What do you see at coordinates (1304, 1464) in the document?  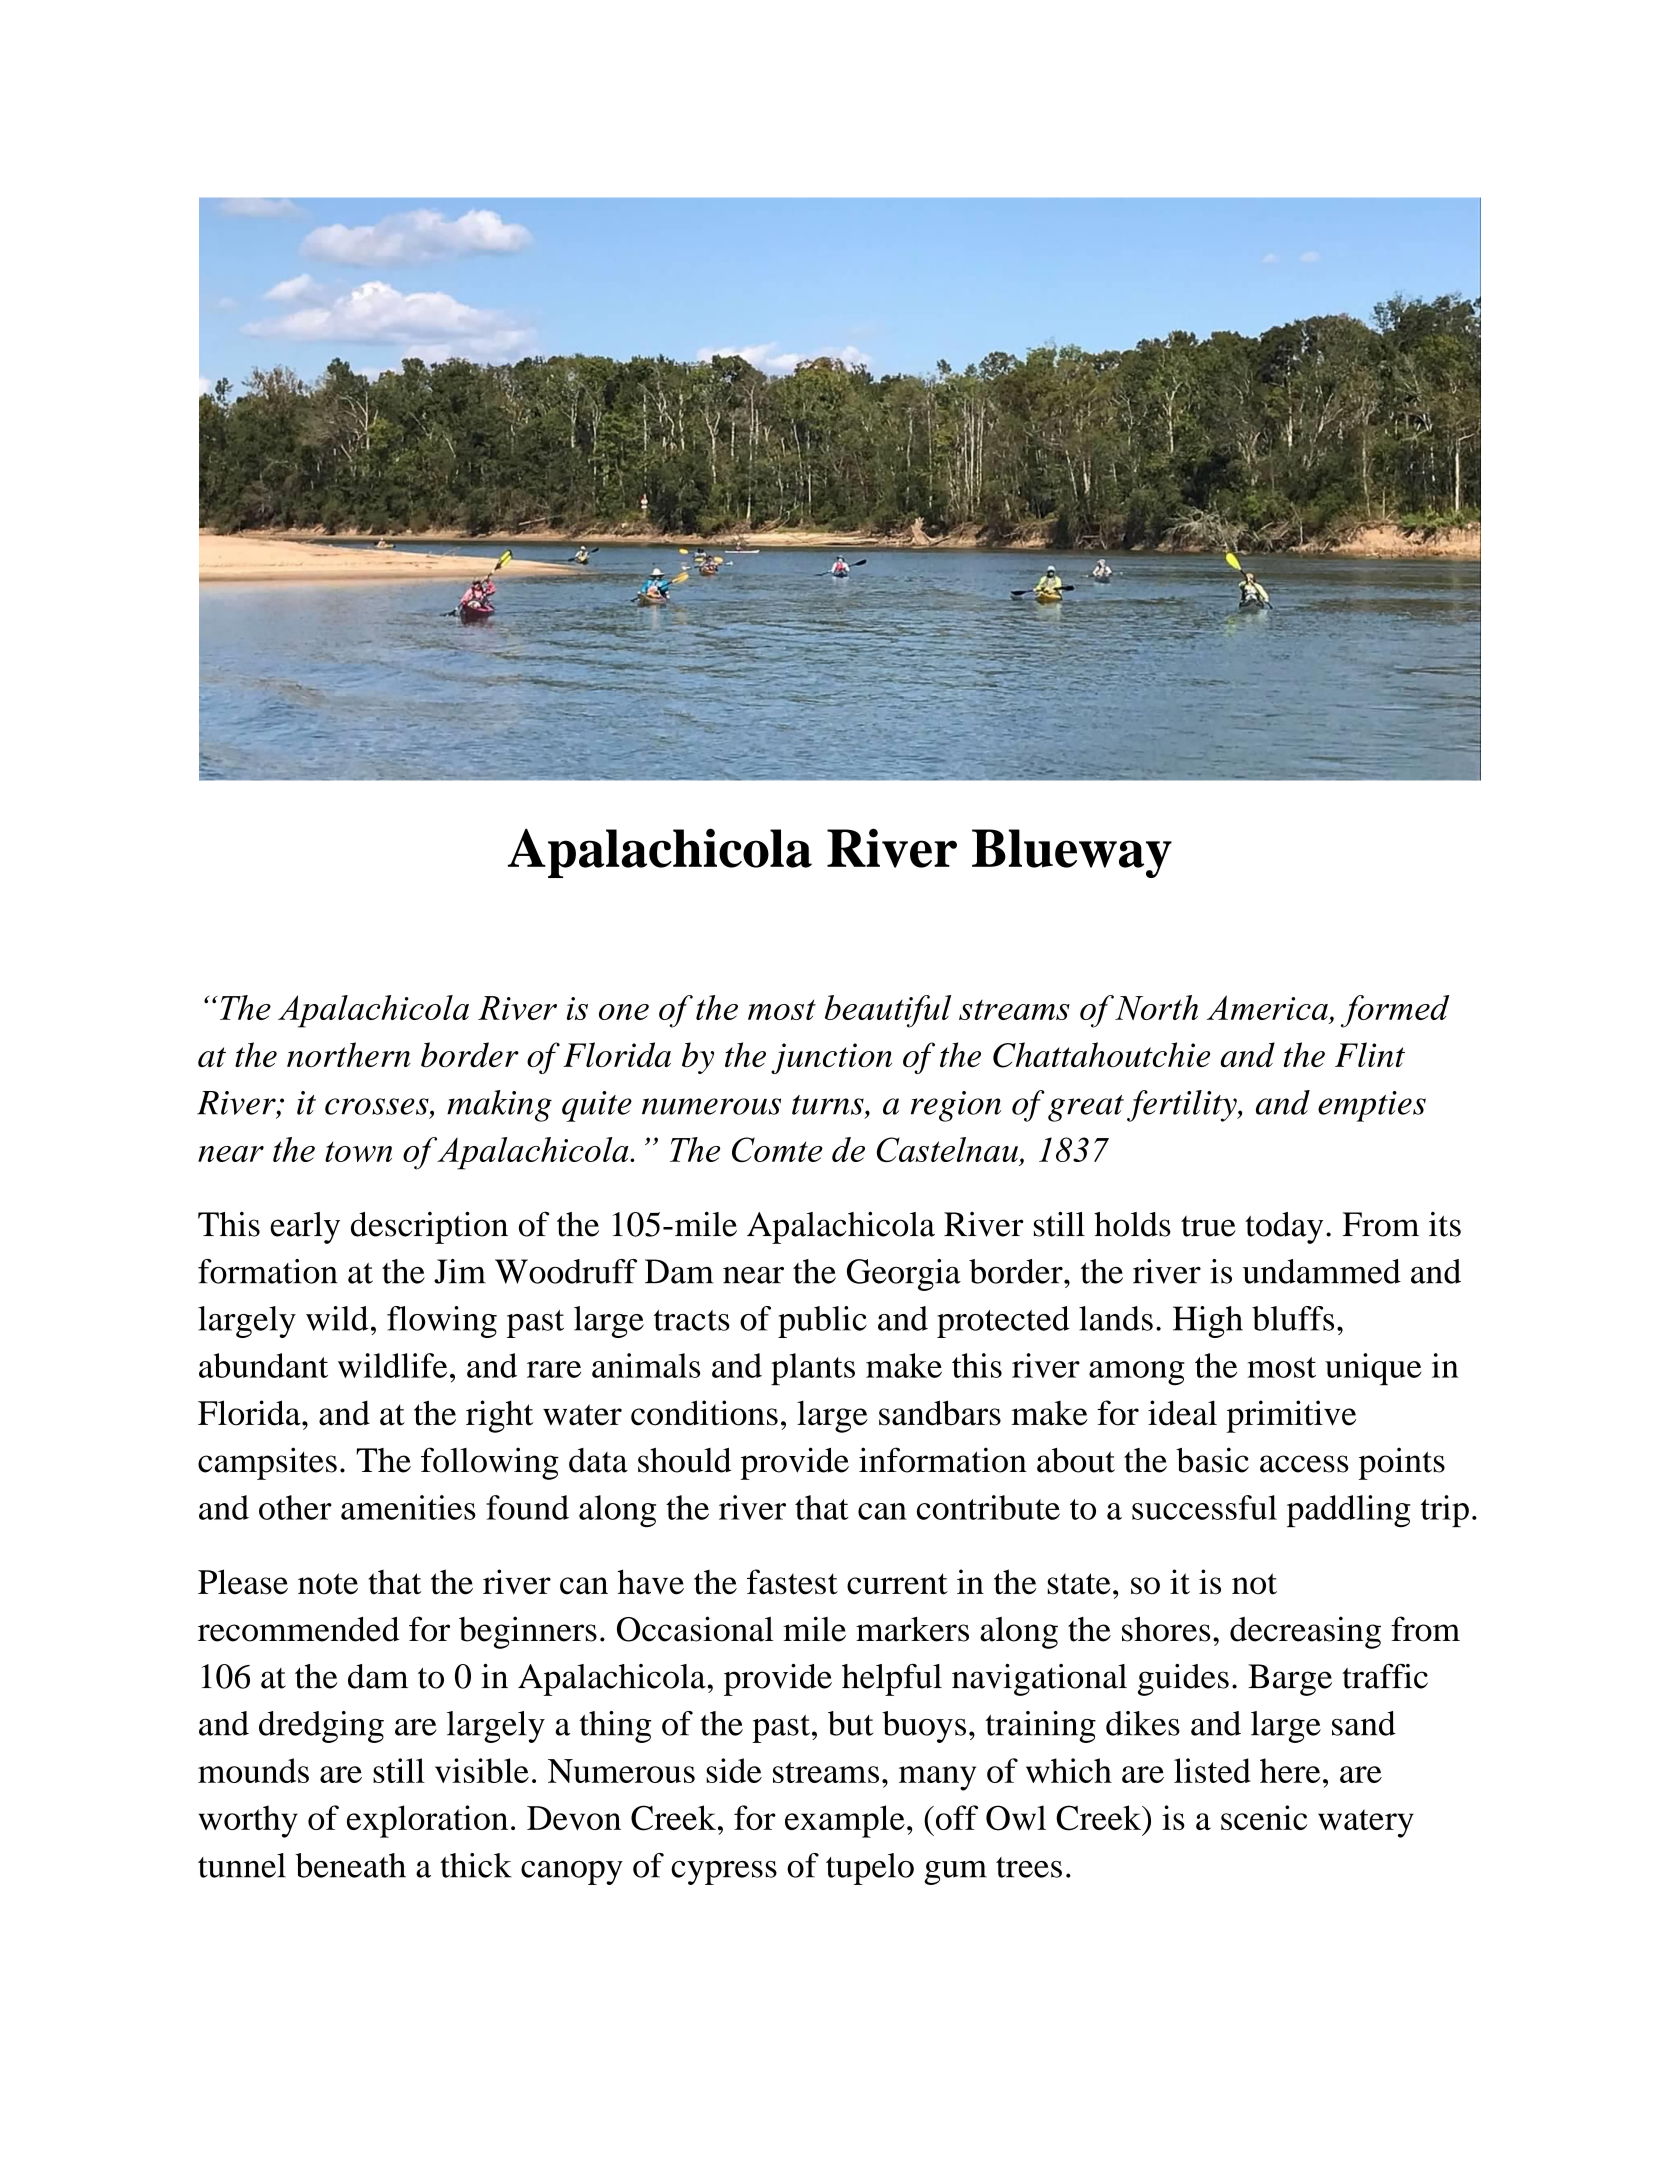 I see `access` at bounding box center [1304, 1464].
